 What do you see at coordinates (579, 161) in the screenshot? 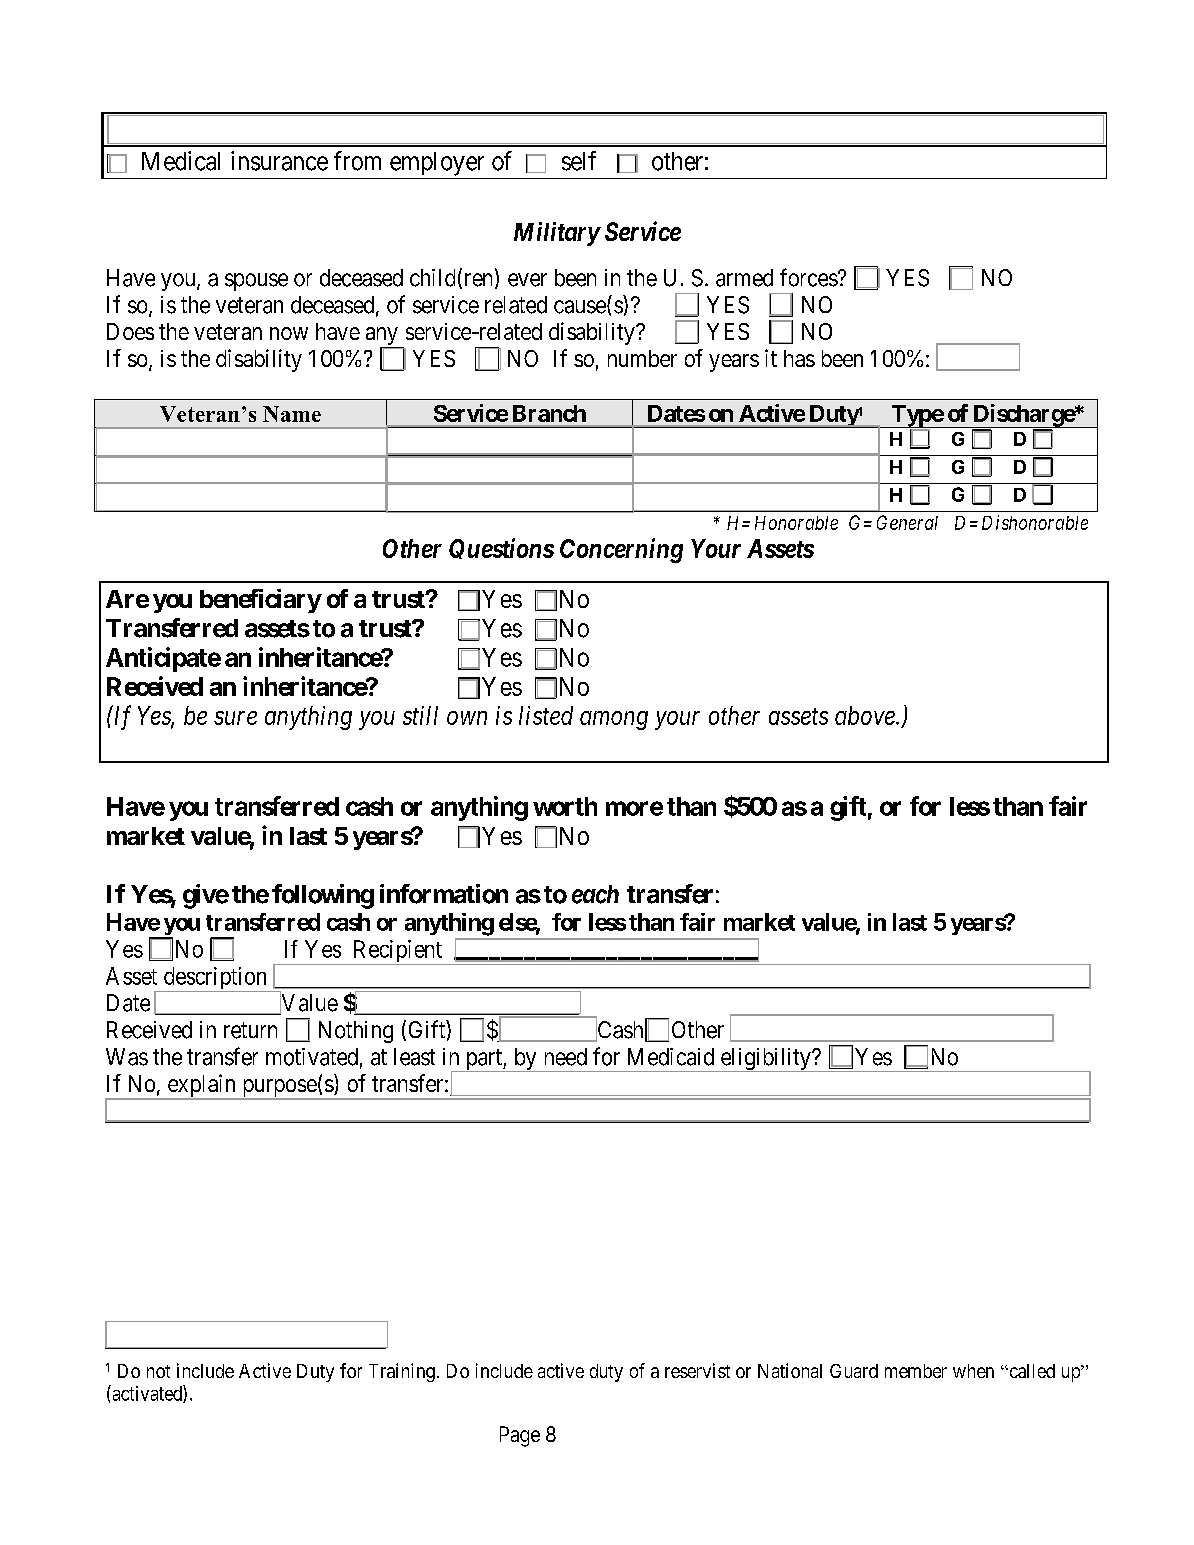
I see `self` at bounding box center [579, 161].
